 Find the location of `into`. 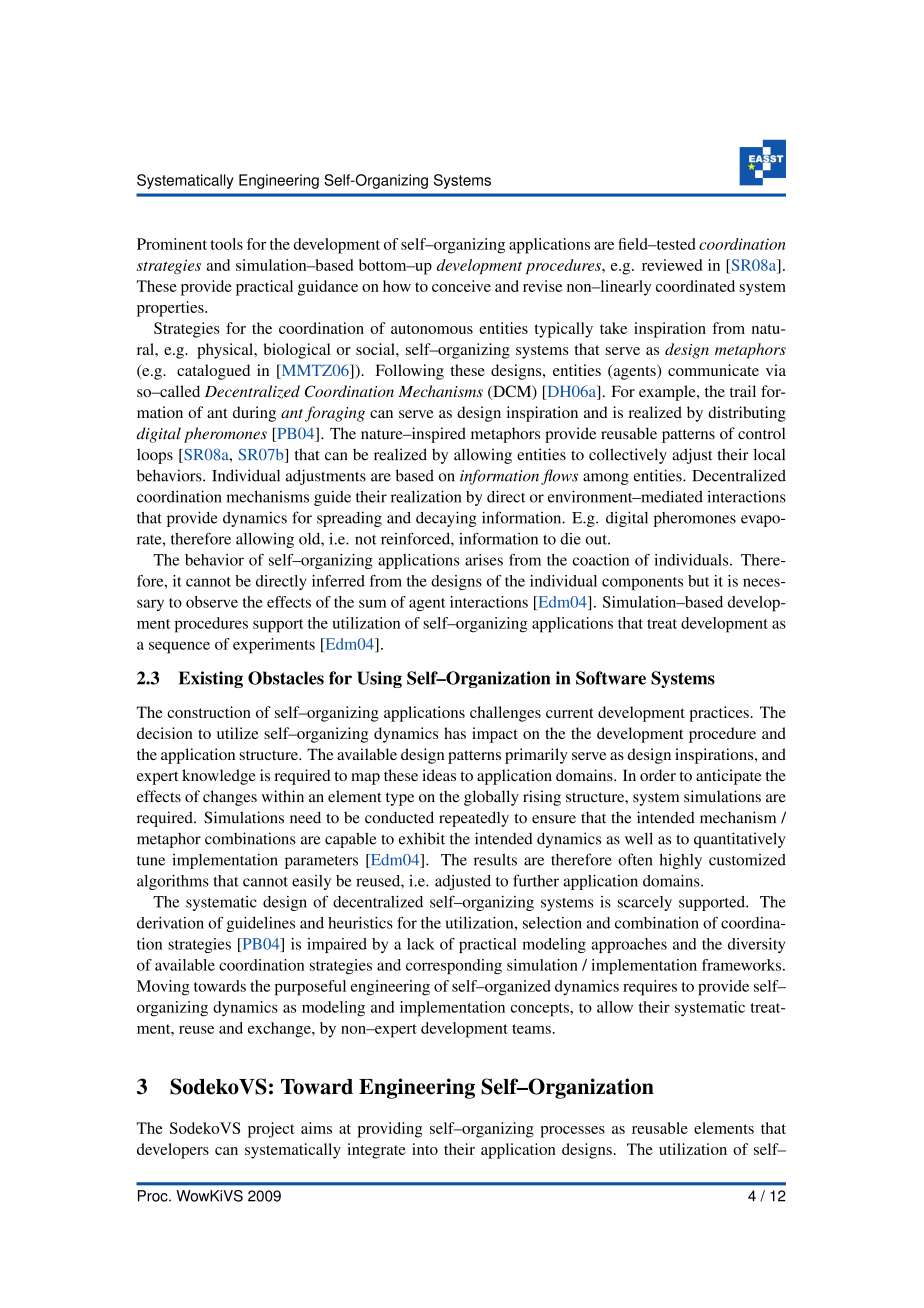

into is located at coordinates (425, 1149).
